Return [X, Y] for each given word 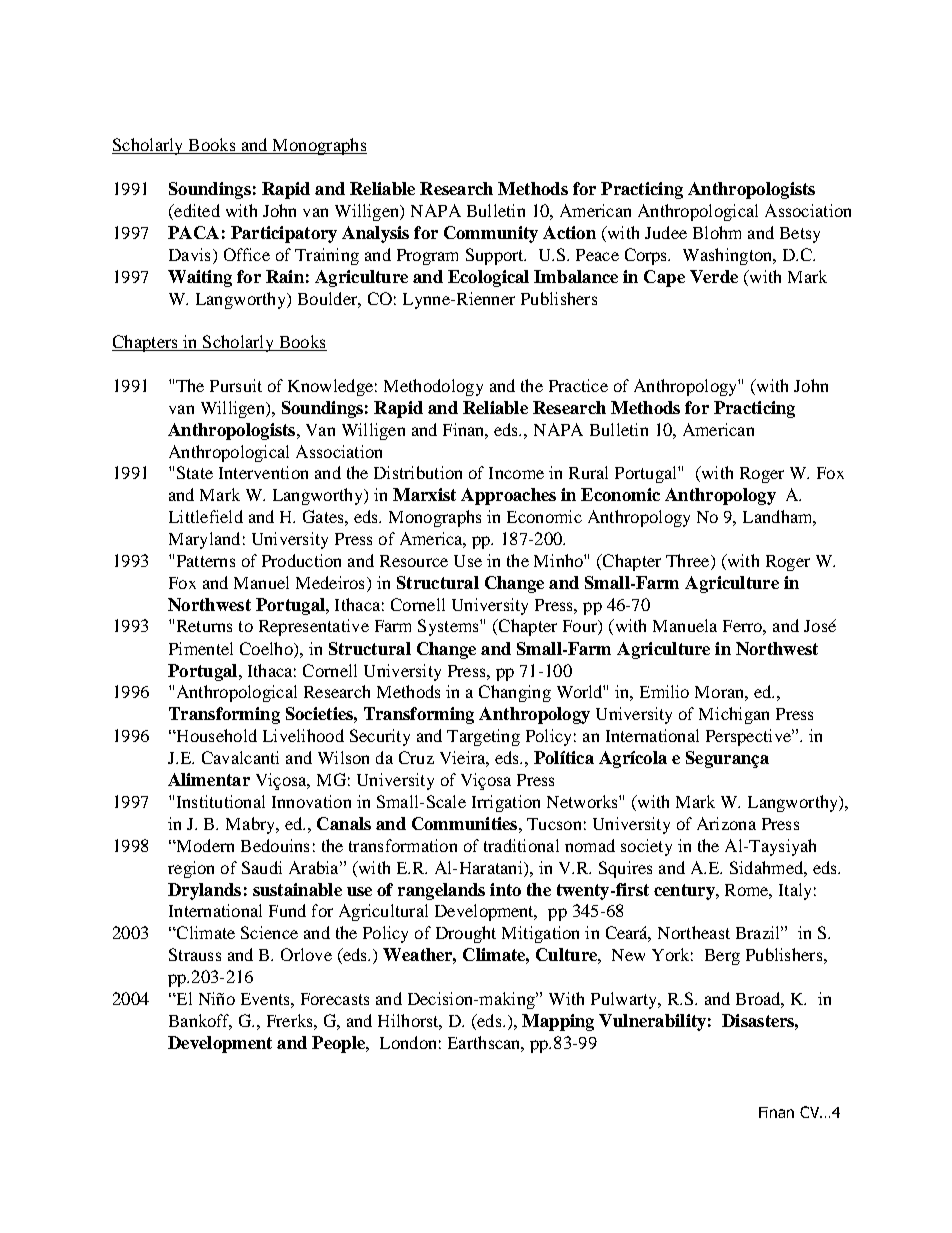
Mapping [558, 1022]
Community [491, 234]
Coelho [267, 648]
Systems [449, 627]
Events [266, 999]
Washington [729, 256]
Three [689, 560]
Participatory [284, 234]
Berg [722, 957]
